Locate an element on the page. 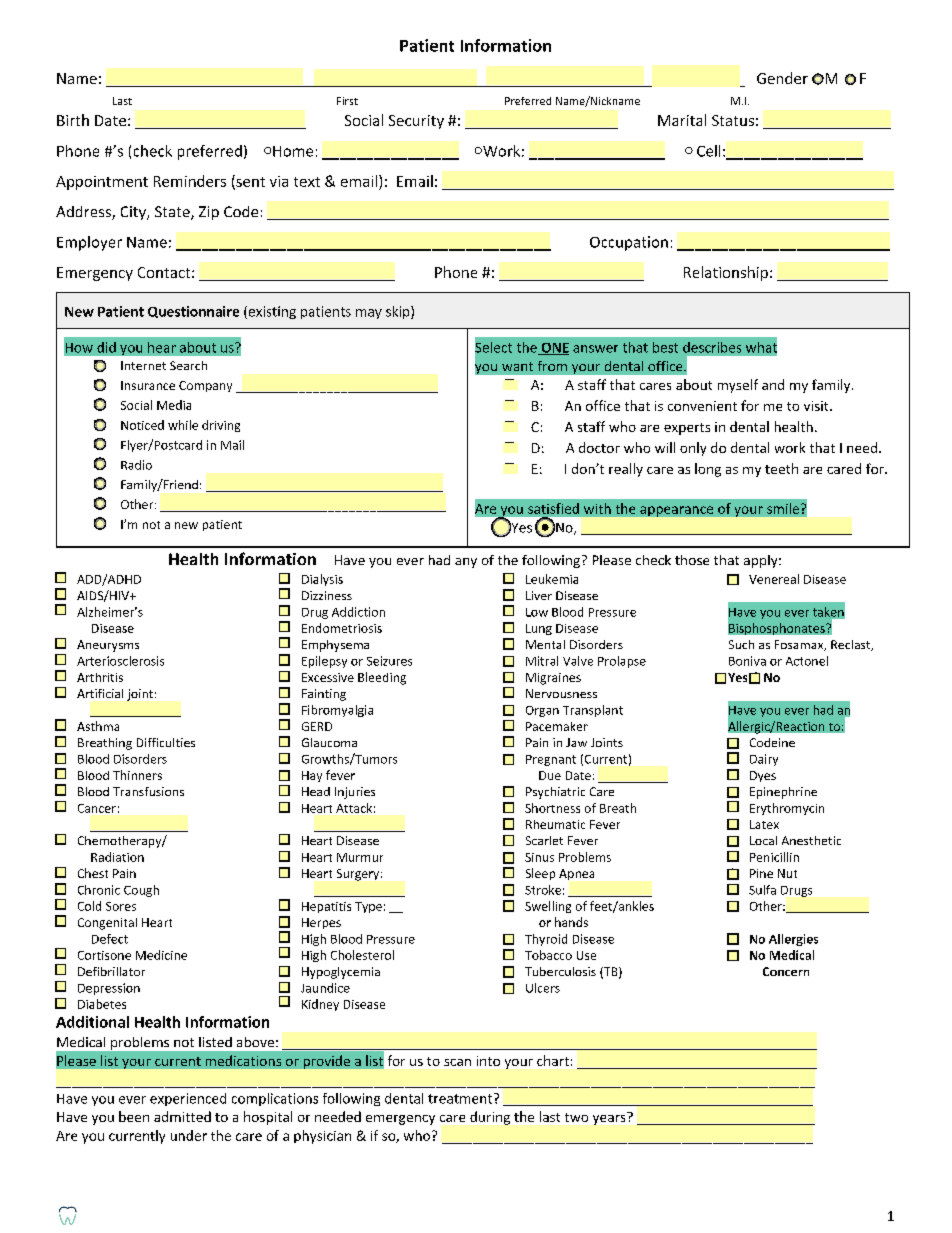 The height and width of the image is (1233, 952). Status is located at coordinates (733, 120).
